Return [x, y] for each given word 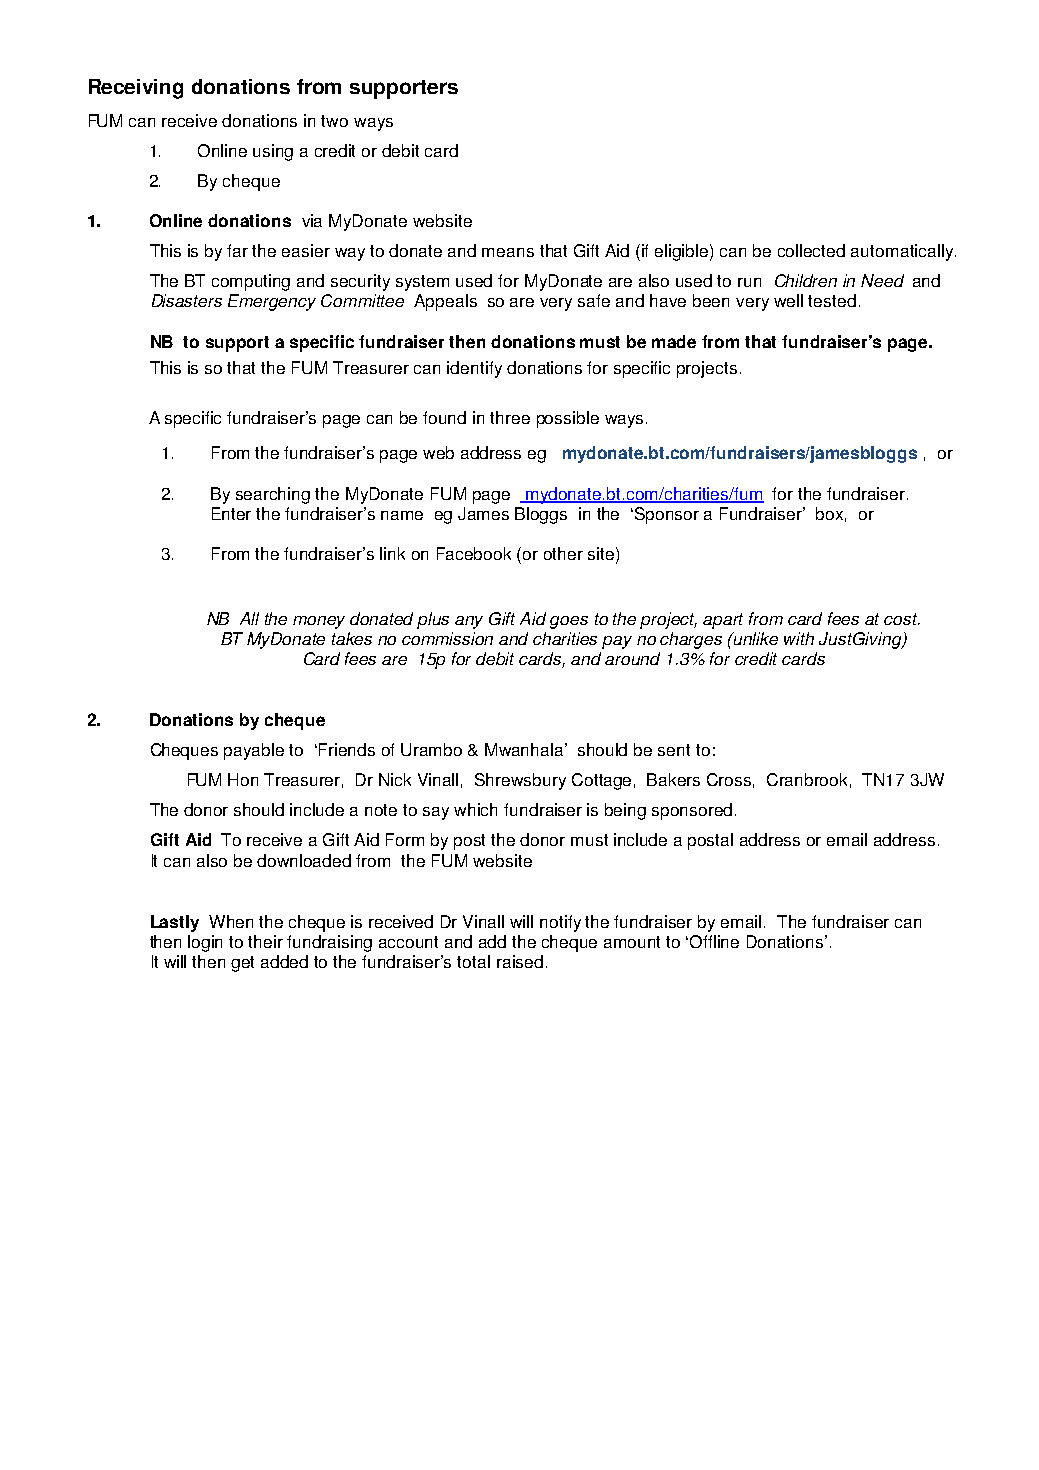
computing [251, 282]
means [508, 252]
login [205, 943]
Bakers [673, 779]
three [510, 417]
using [273, 152]
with [799, 638]
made [674, 341]
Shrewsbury [520, 781]
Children [806, 280]
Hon [243, 779]
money [319, 622]
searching [273, 495]
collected [811, 250]
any [469, 622]
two [334, 121]
